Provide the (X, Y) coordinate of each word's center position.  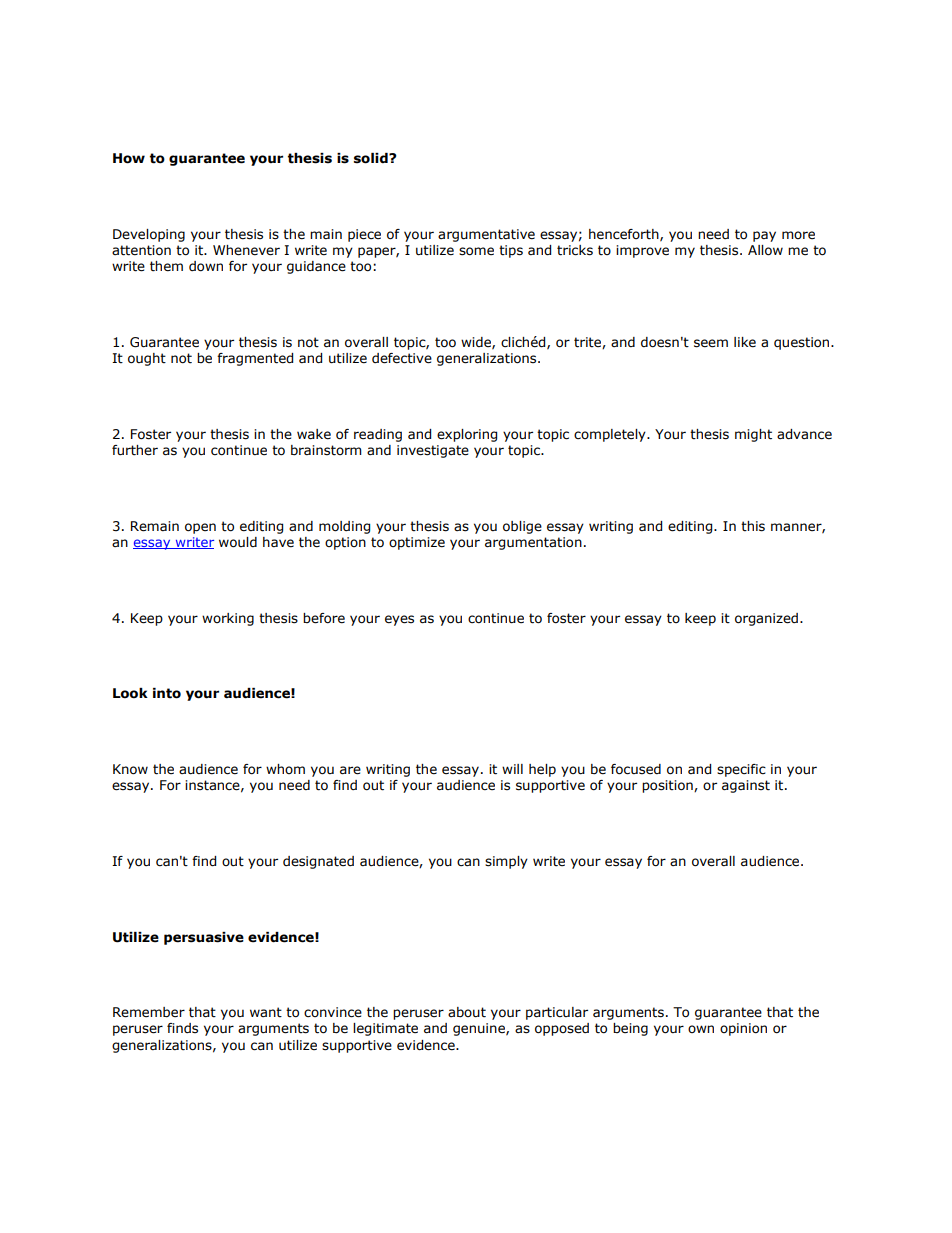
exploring (467, 435)
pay (764, 236)
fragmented (255, 359)
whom (285, 769)
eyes (399, 620)
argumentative (486, 235)
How (129, 158)
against (746, 786)
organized (766, 619)
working (228, 619)
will (512, 769)
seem (711, 343)
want (266, 1012)
